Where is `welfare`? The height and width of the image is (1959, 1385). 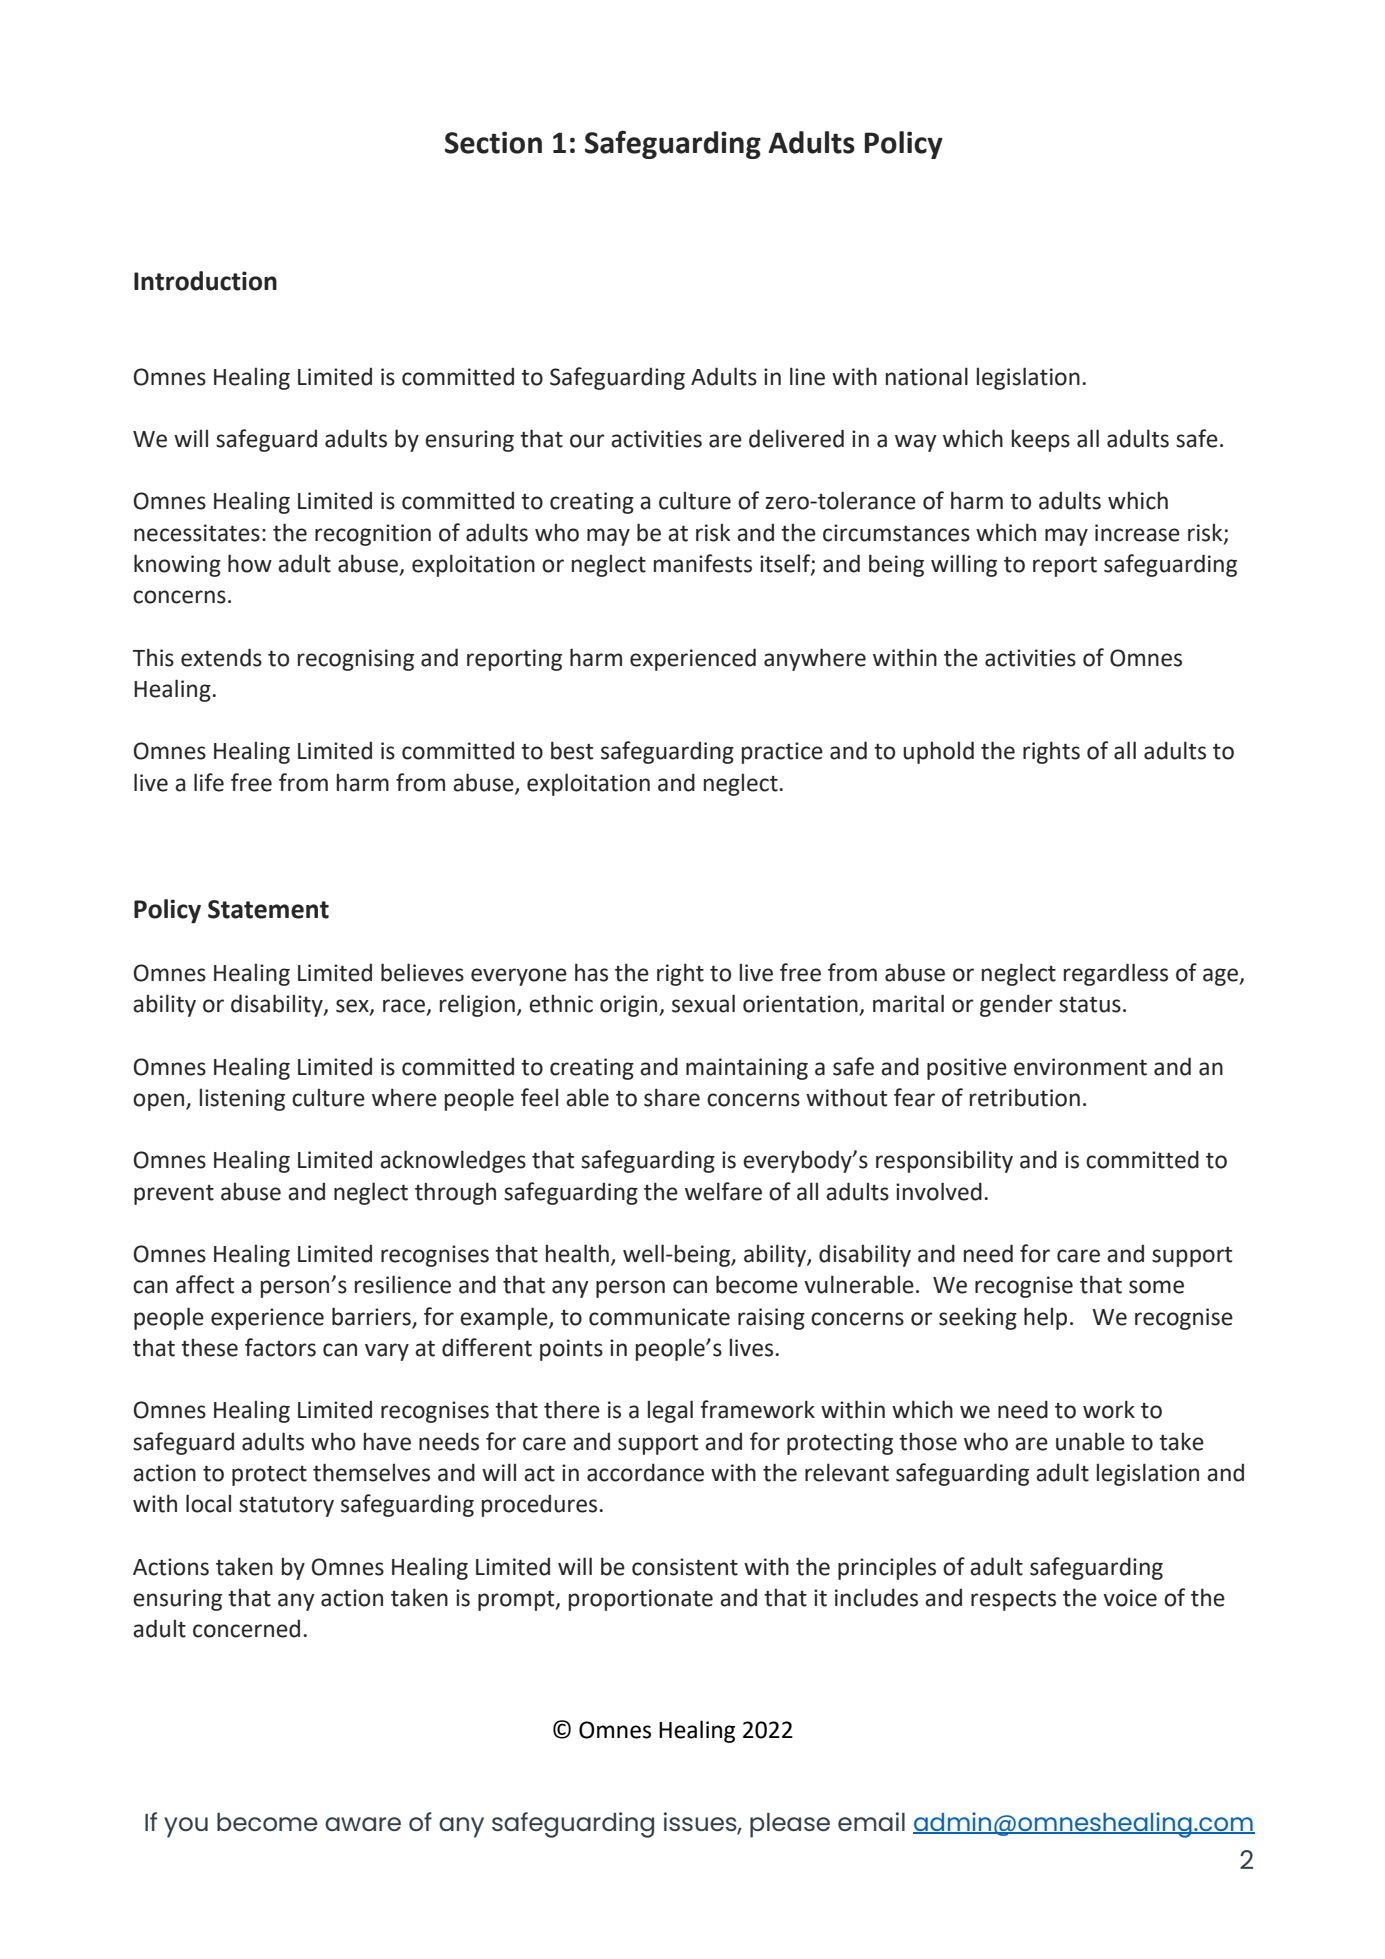 welfare is located at coordinates (723, 1191).
